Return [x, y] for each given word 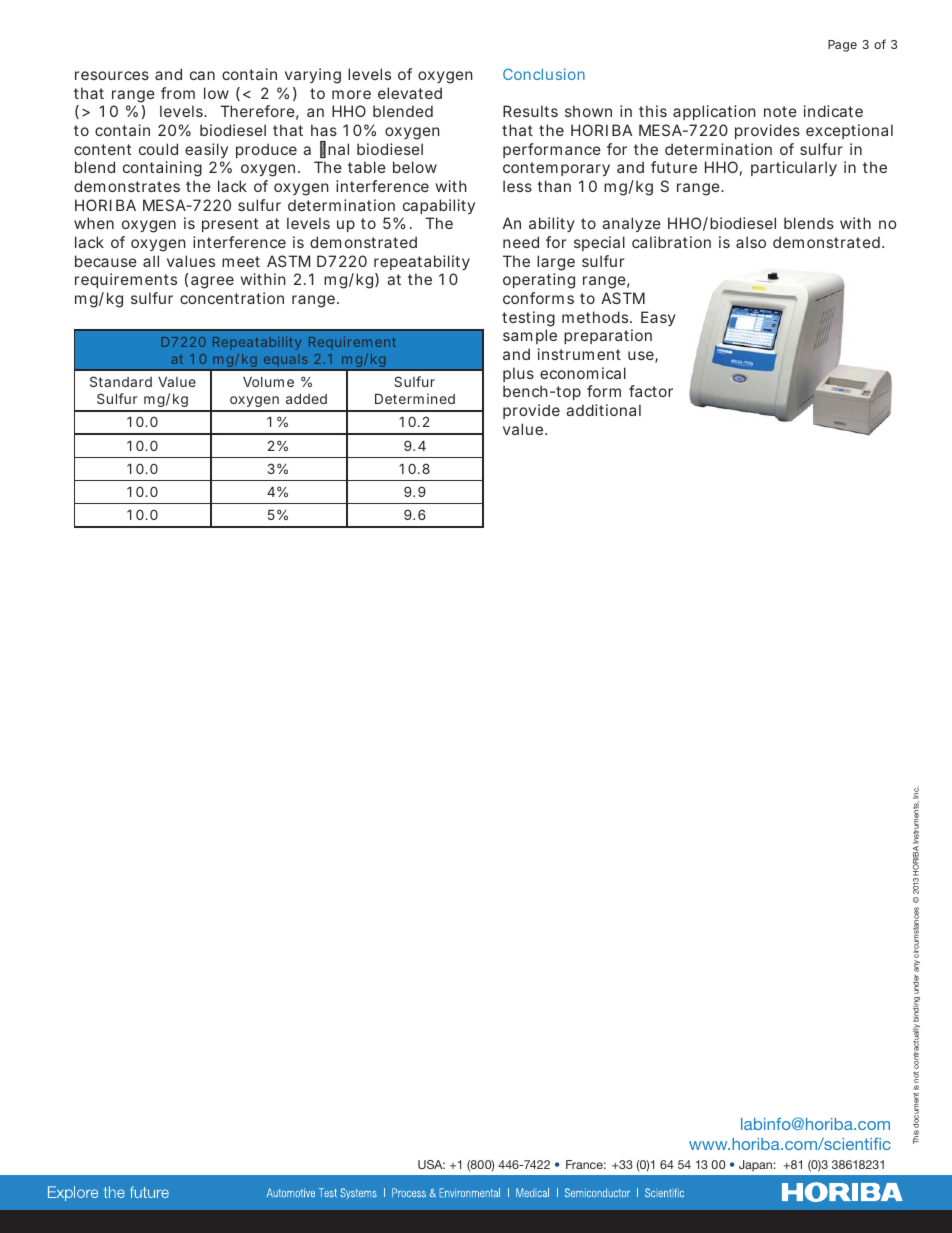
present [230, 225]
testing [528, 319]
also [751, 242]
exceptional [849, 131]
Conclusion [544, 74]
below [415, 167]
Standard [121, 381]
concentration [232, 298]
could [158, 149]
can [202, 75]
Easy [658, 318]
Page [842, 46]
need [521, 242]
